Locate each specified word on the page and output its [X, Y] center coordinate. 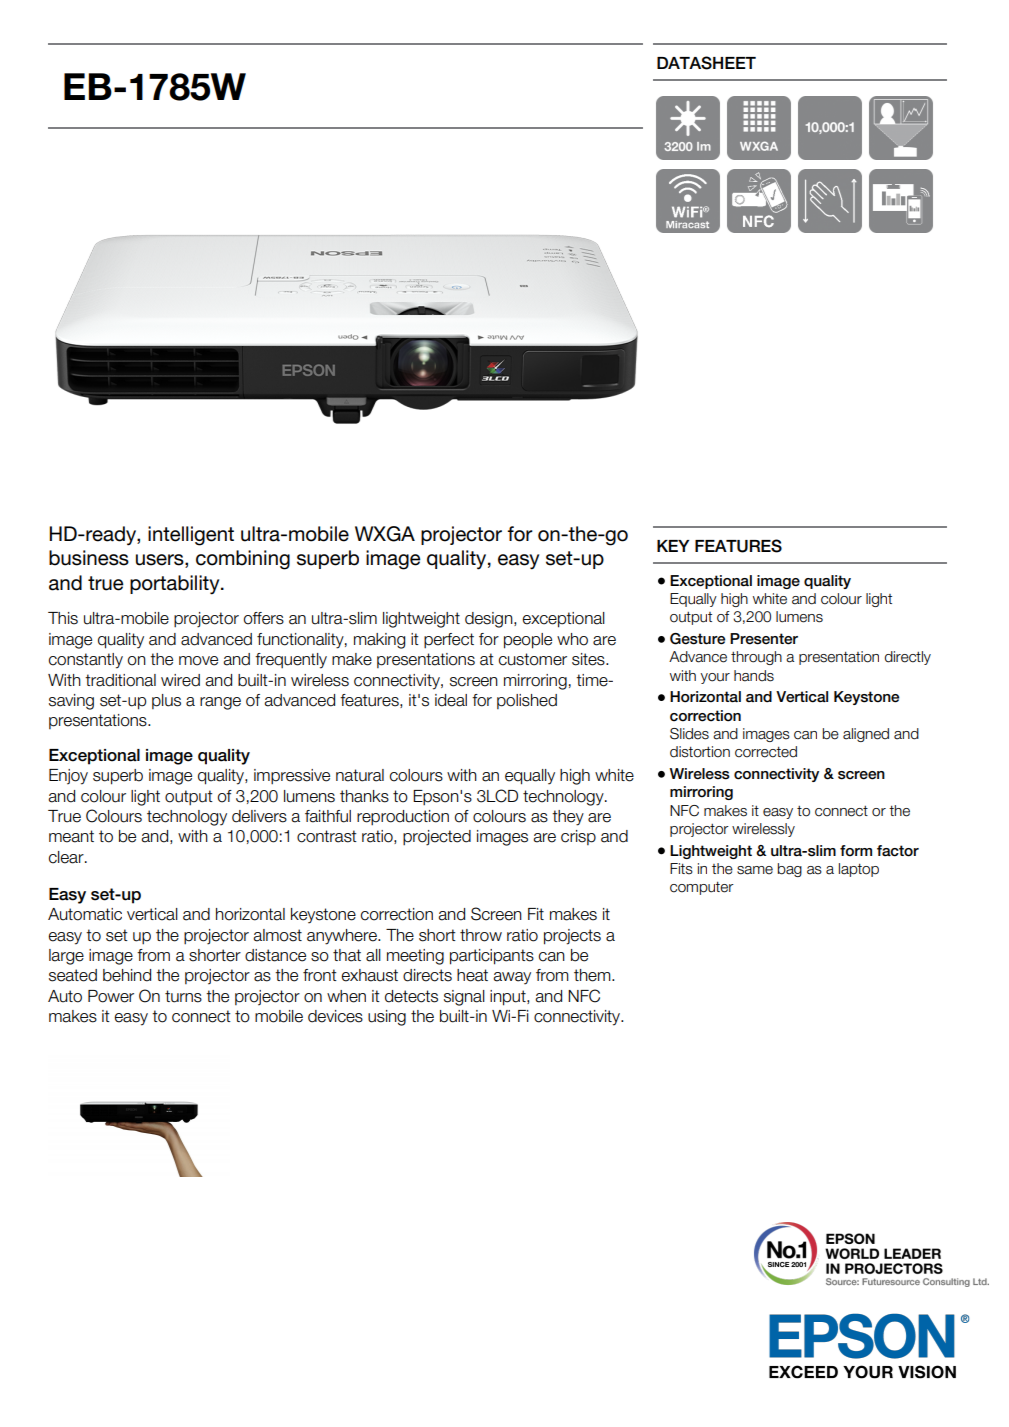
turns [183, 996]
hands [754, 676]
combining [243, 560]
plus [166, 701]
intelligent [191, 536]
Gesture [697, 639]
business [89, 558]
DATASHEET [706, 63]
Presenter [764, 639]
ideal [451, 700]
